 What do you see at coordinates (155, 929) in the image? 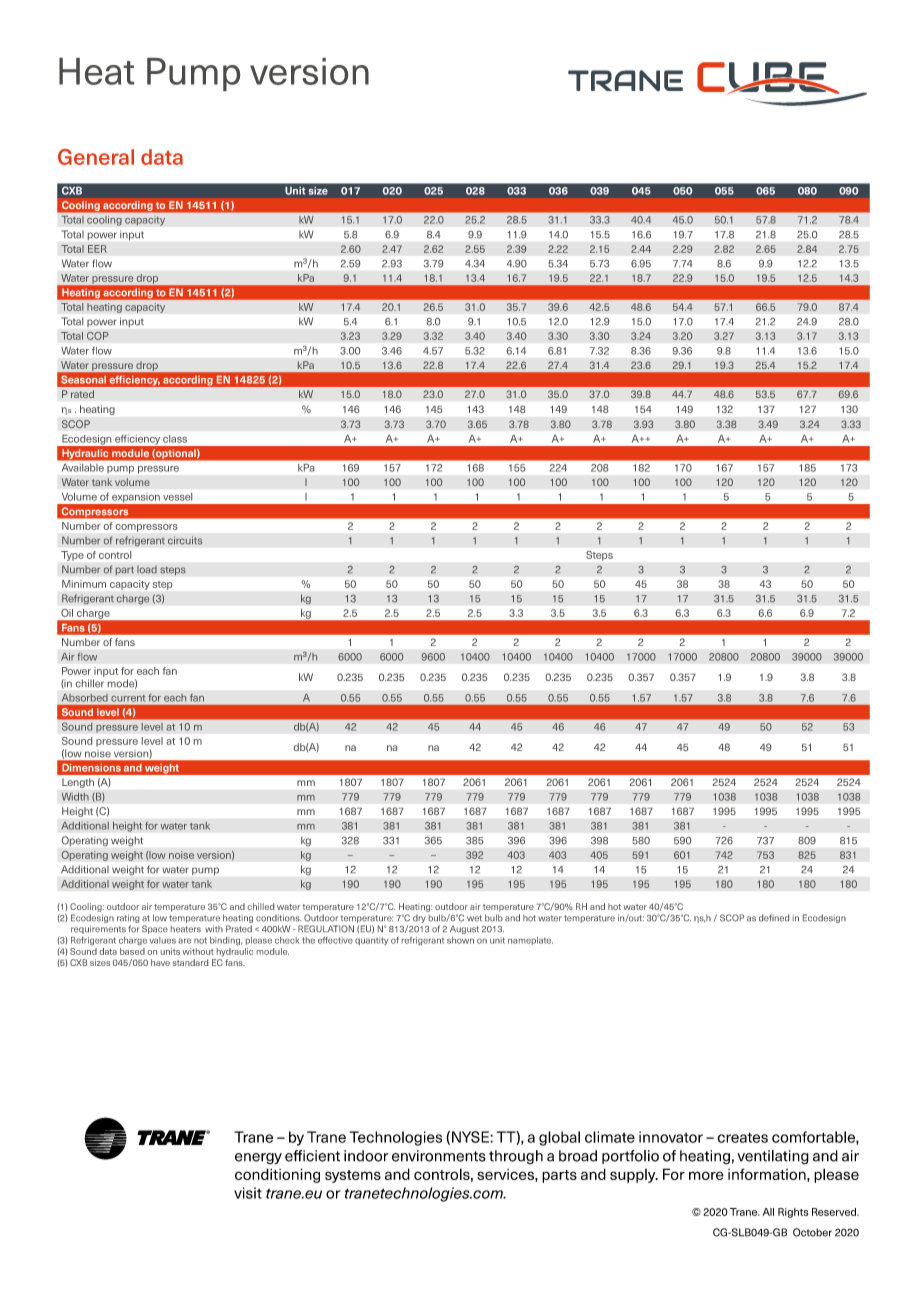
I see `Space` at bounding box center [155, 929].
